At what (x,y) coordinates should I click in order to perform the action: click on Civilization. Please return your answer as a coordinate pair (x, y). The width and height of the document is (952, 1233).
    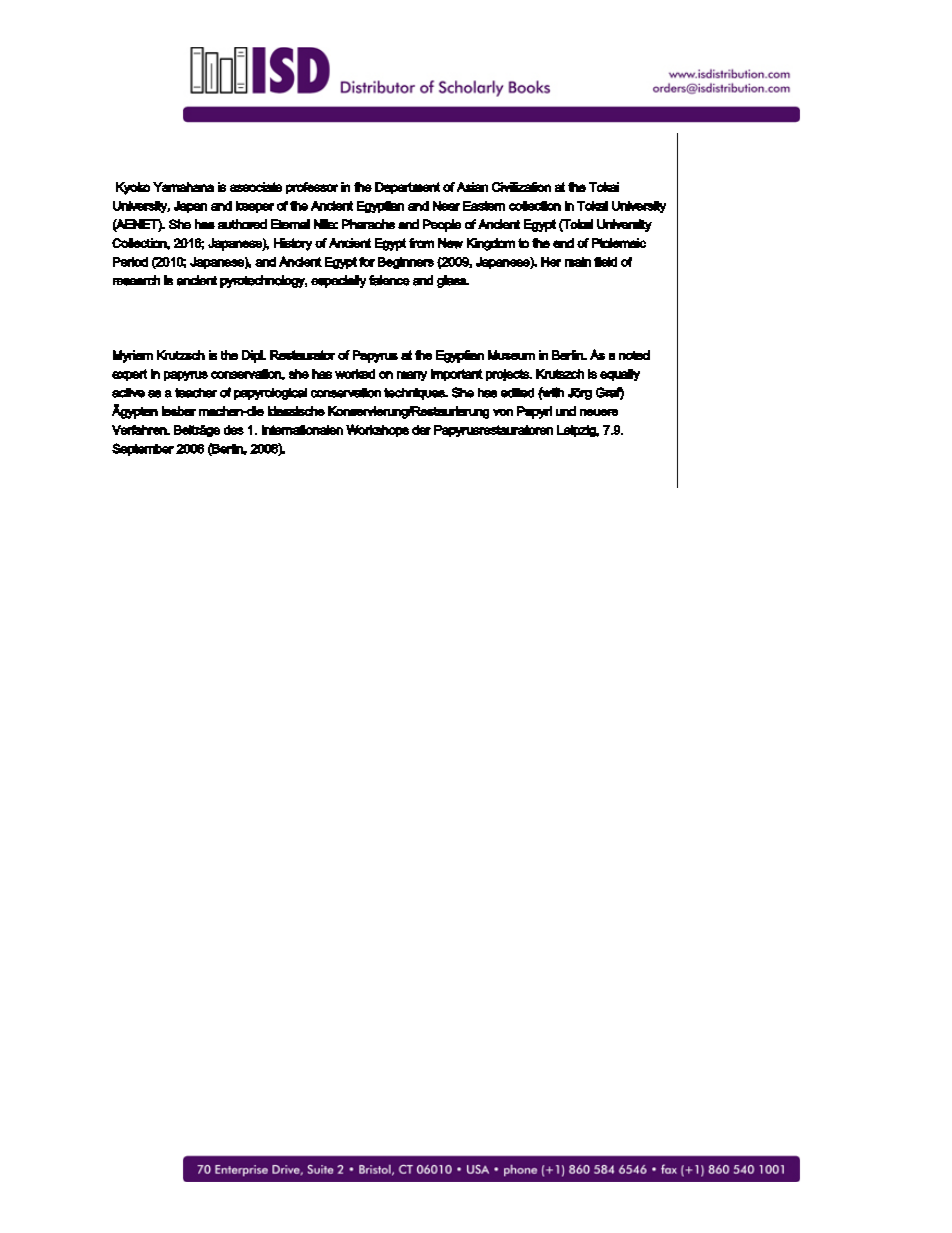
    Looking at the image, I should click on (521, 187).
